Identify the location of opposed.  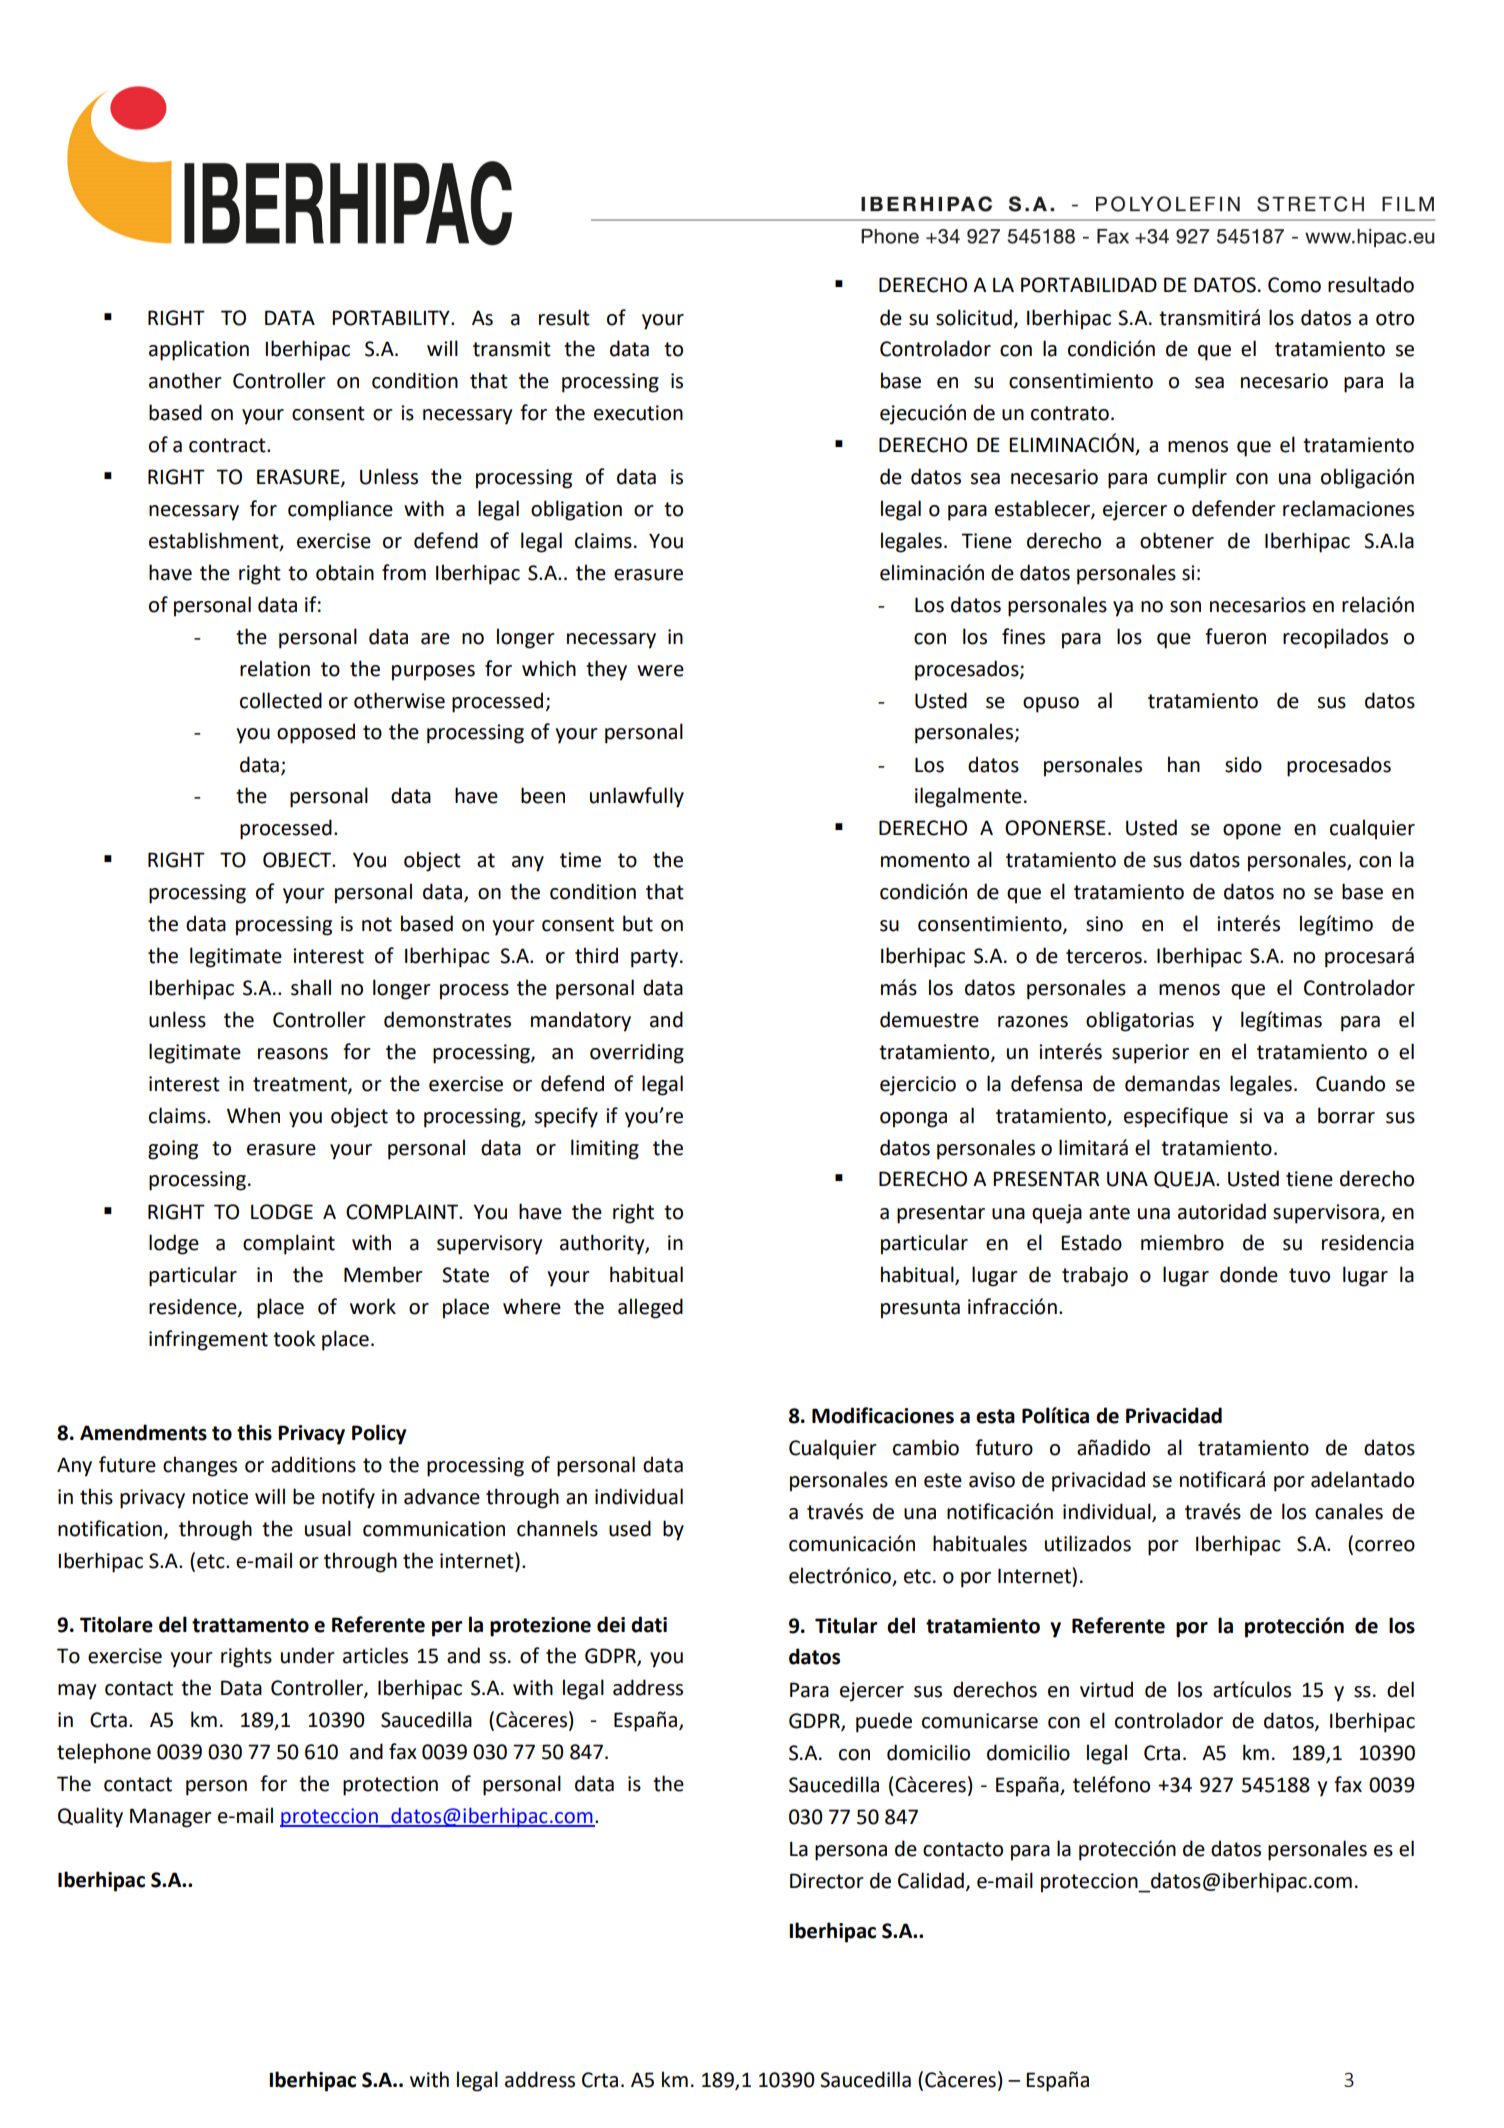
(316, 733).
